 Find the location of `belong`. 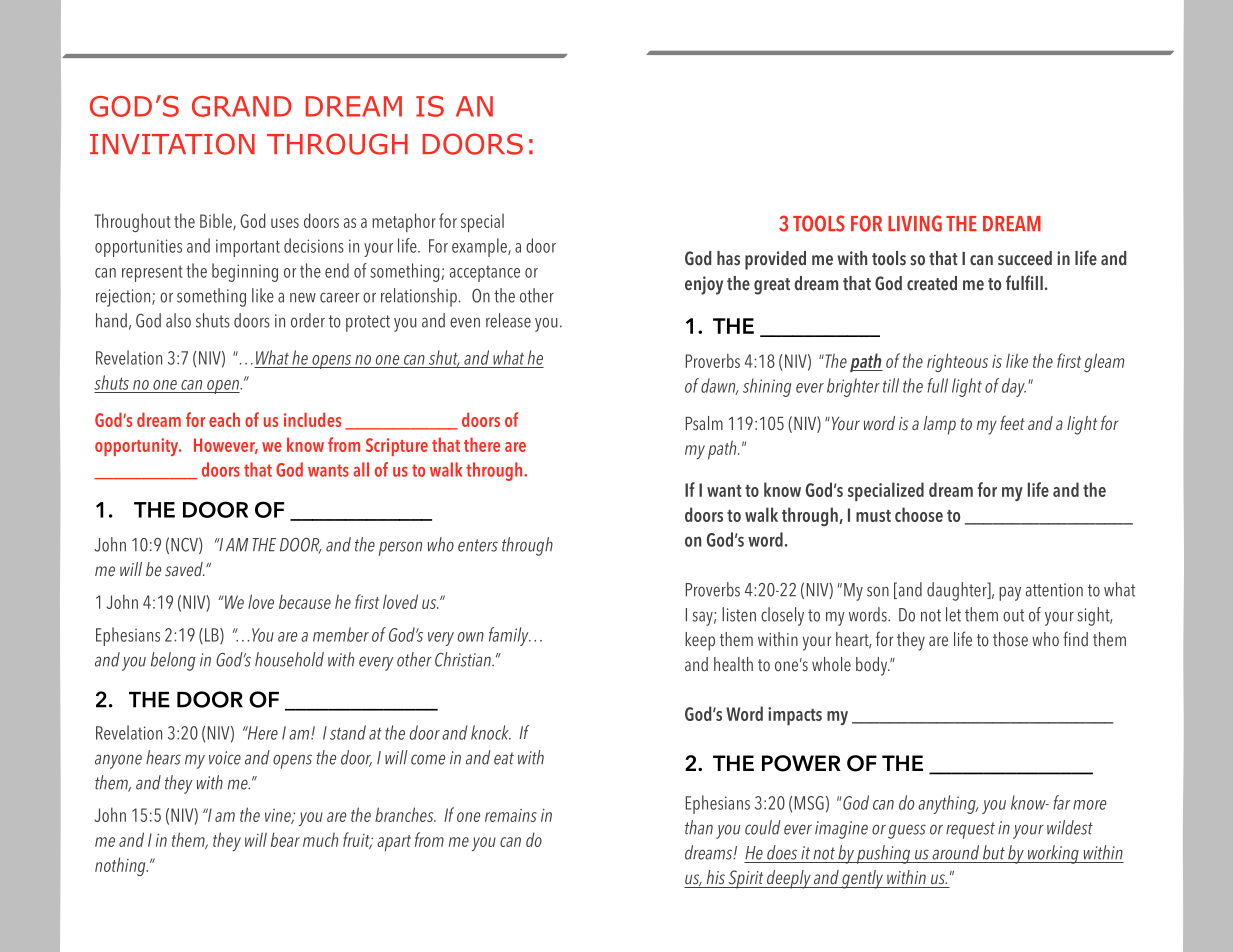

belong is located at coordinates (173, 661).
